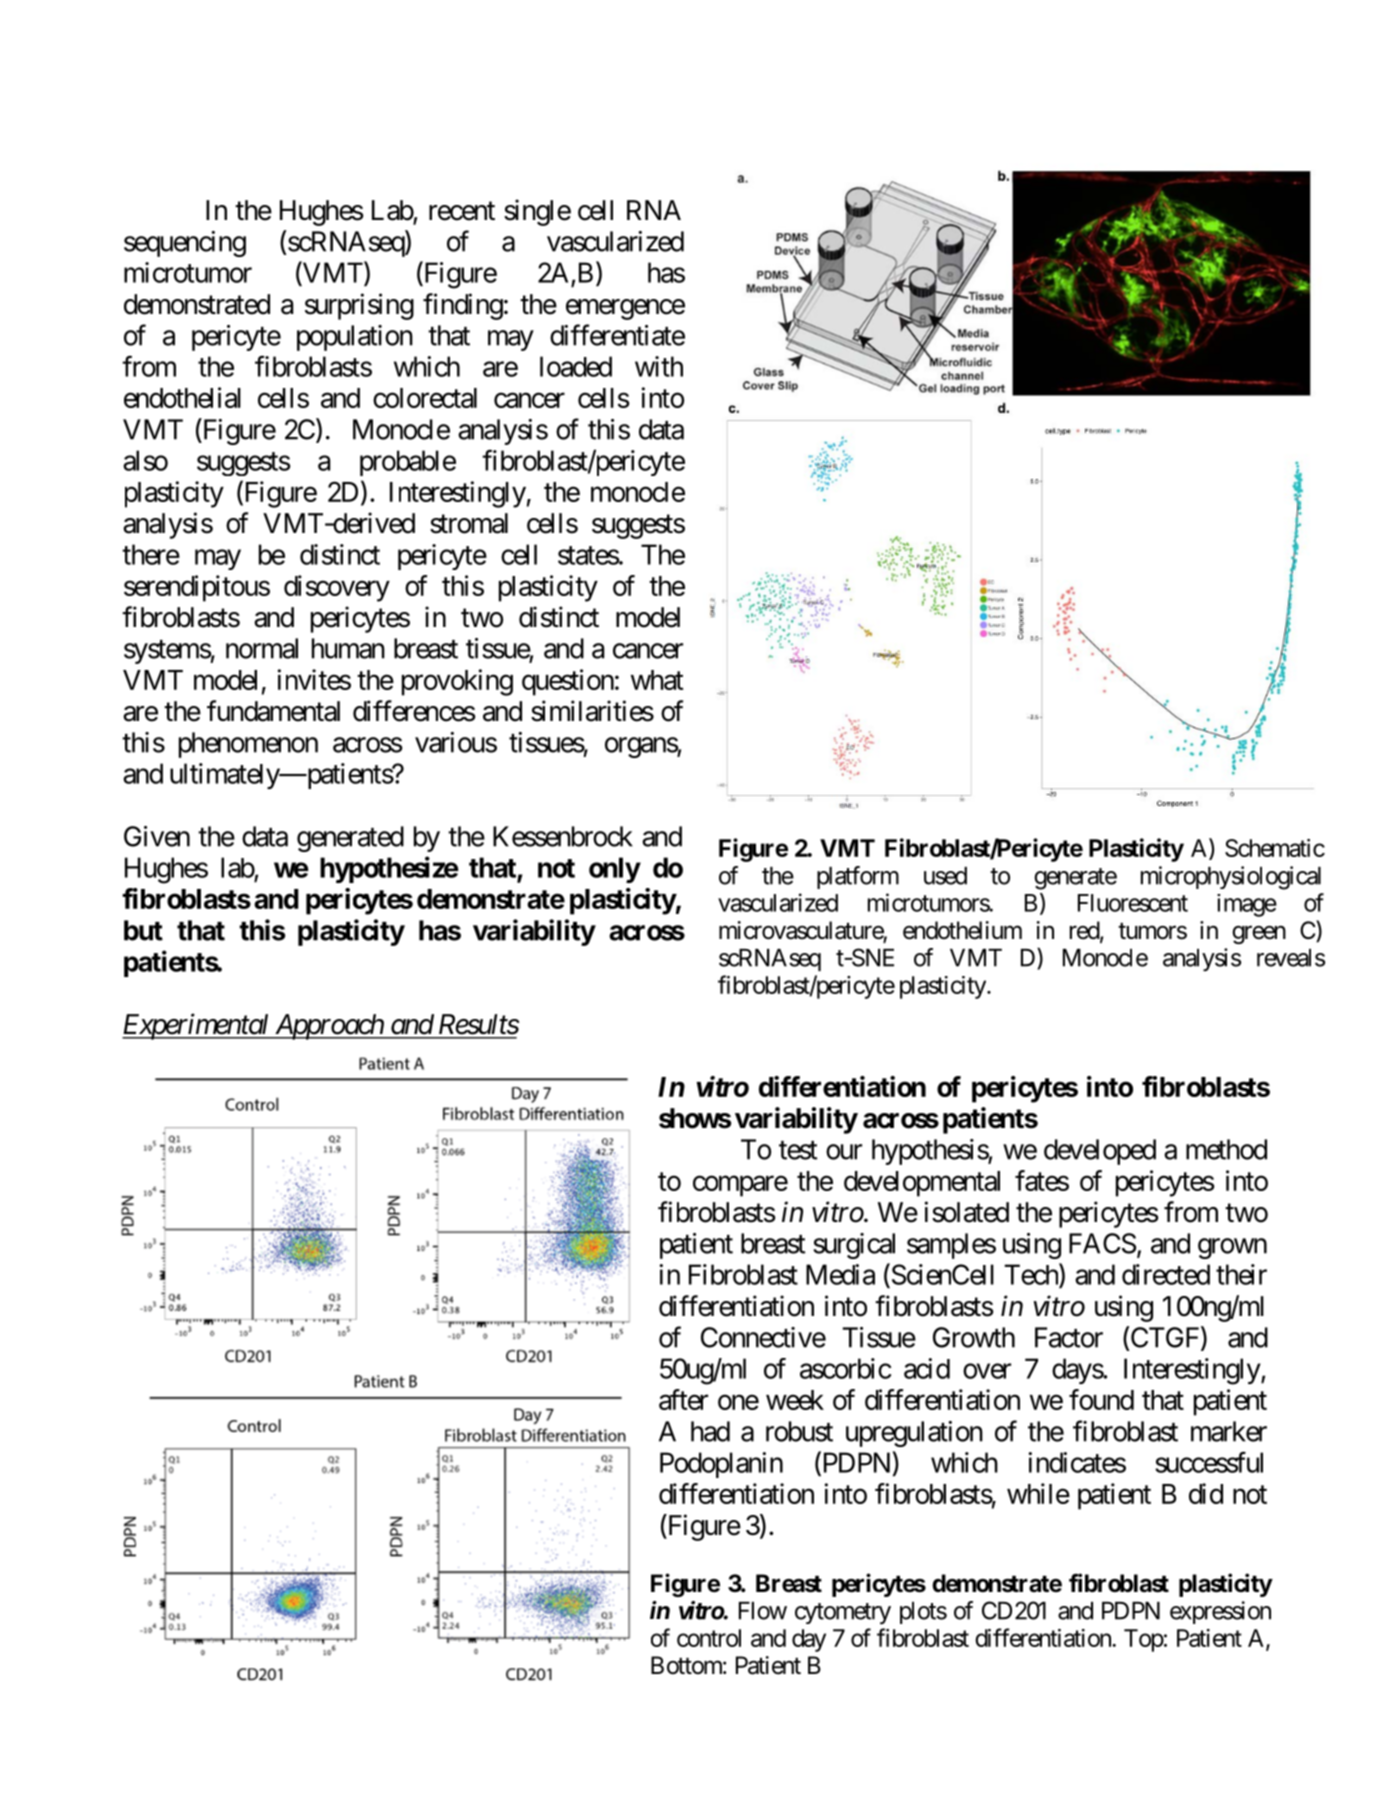 Image resolution: width=1389 pixels, height=1797 pixels. I want to click on control, so click(709, 1638).
